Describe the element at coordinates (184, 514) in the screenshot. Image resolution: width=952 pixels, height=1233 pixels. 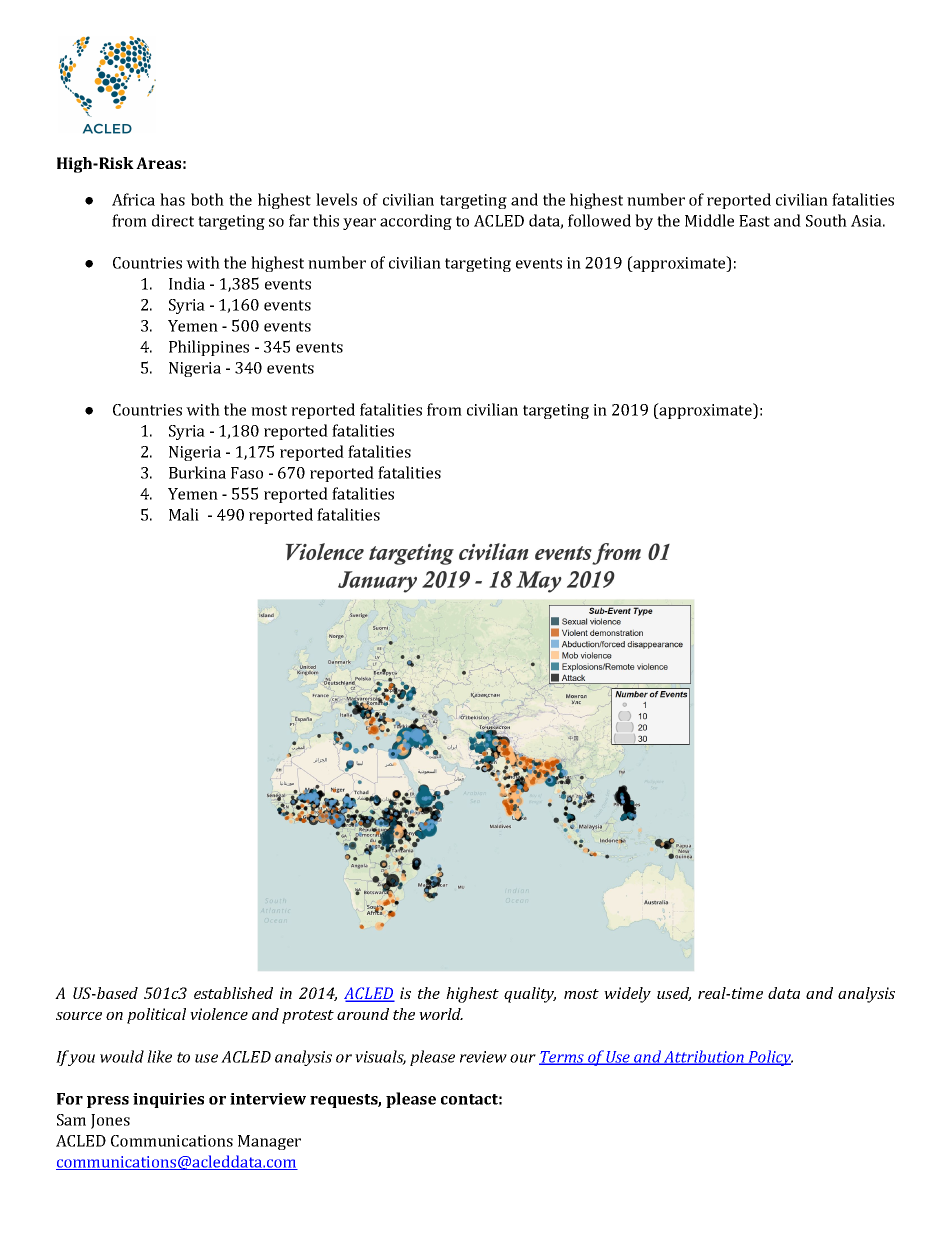
I see `Mali` at that location.
